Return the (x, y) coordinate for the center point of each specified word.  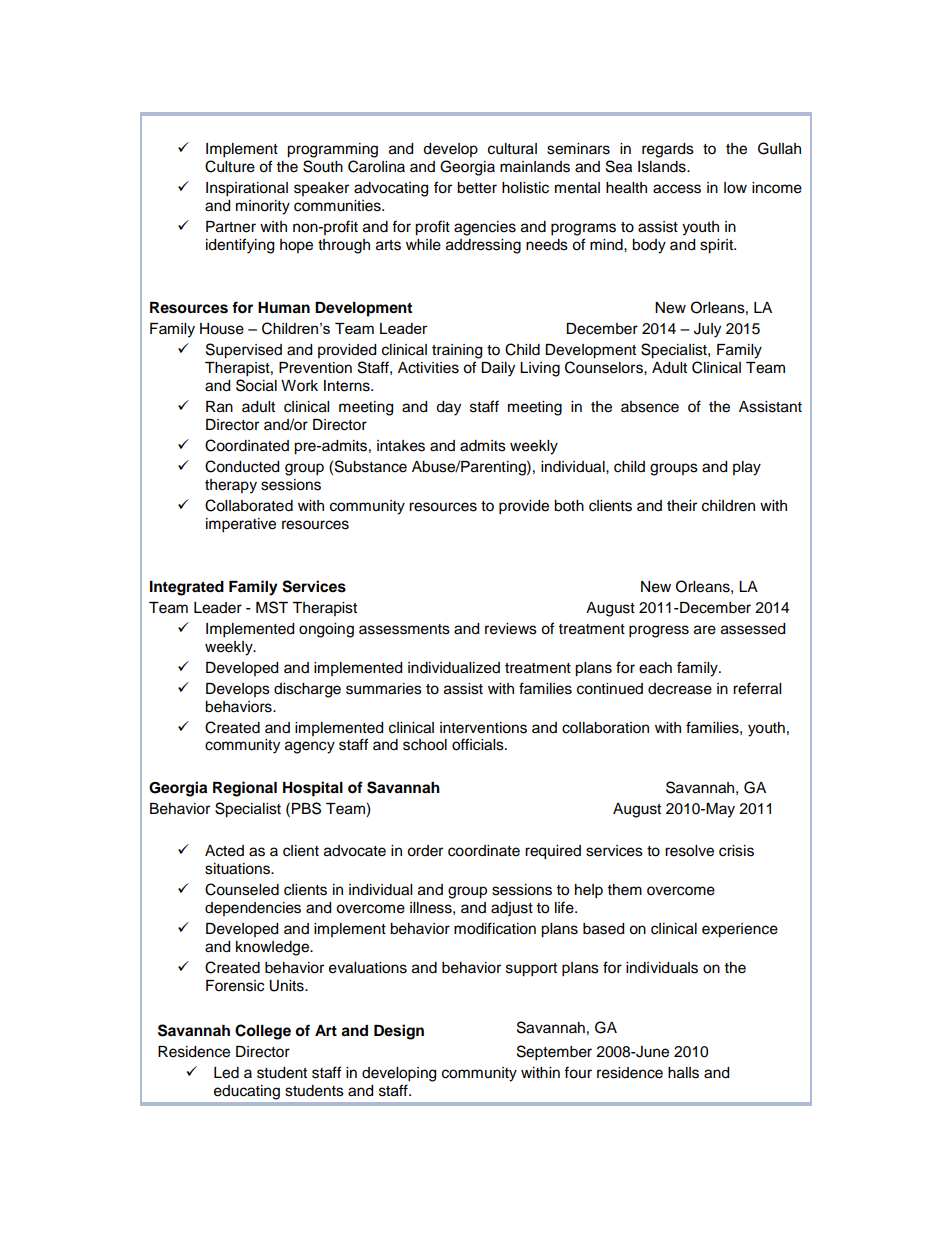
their (682, 506)
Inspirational (247, 189)
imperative (241, 525)
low (735, 188)
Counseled (242, 889)
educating (247, 1092)
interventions (483, 728)
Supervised (244, 351)
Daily (498, 369)
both (569, 506)
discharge (307, 690)
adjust (512, 909)
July (707, 330)
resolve (689, 851)
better (477, 188)
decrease (680, 689)
